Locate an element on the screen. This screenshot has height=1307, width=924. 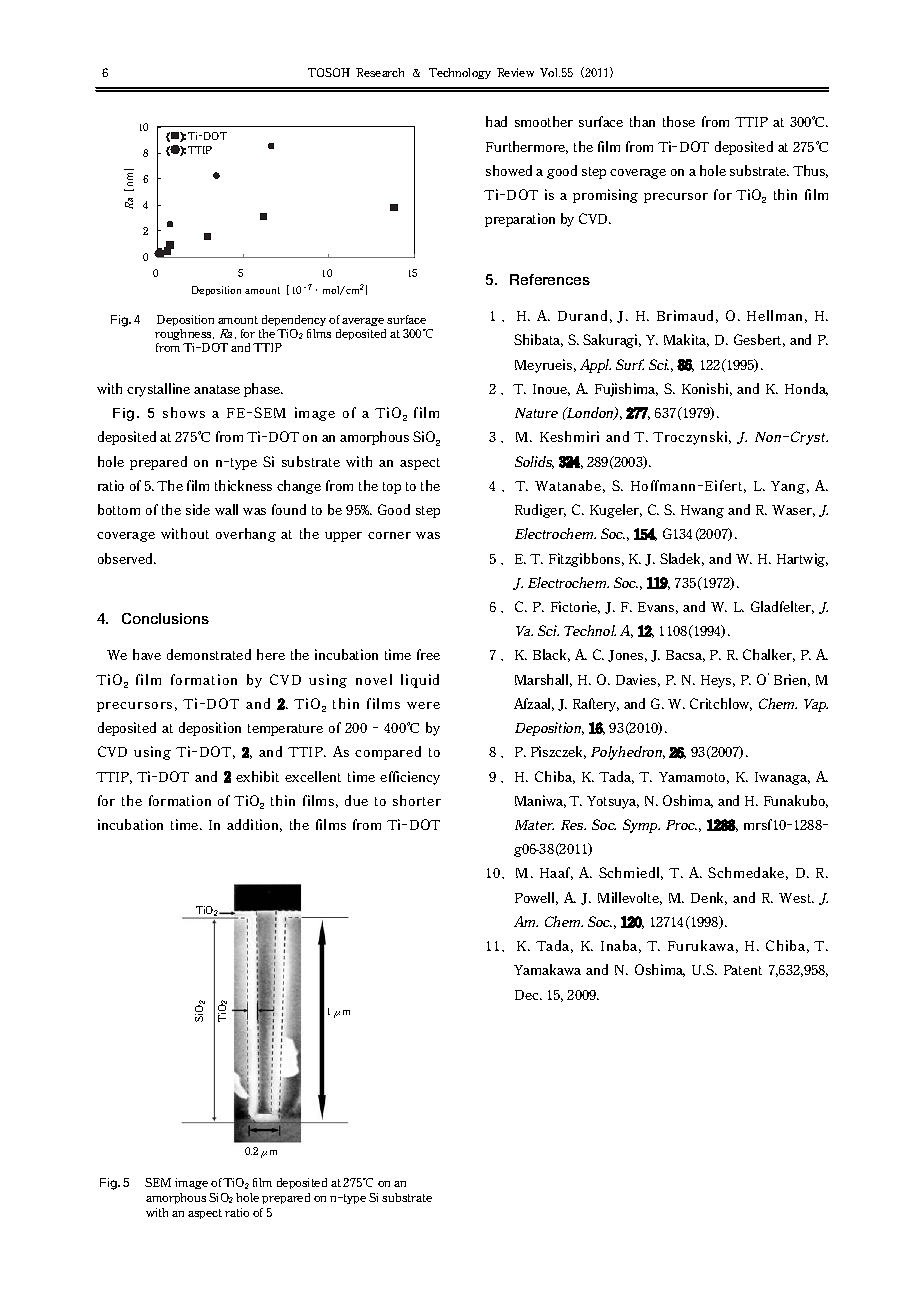
Research is located at coordinates (380, 72).
